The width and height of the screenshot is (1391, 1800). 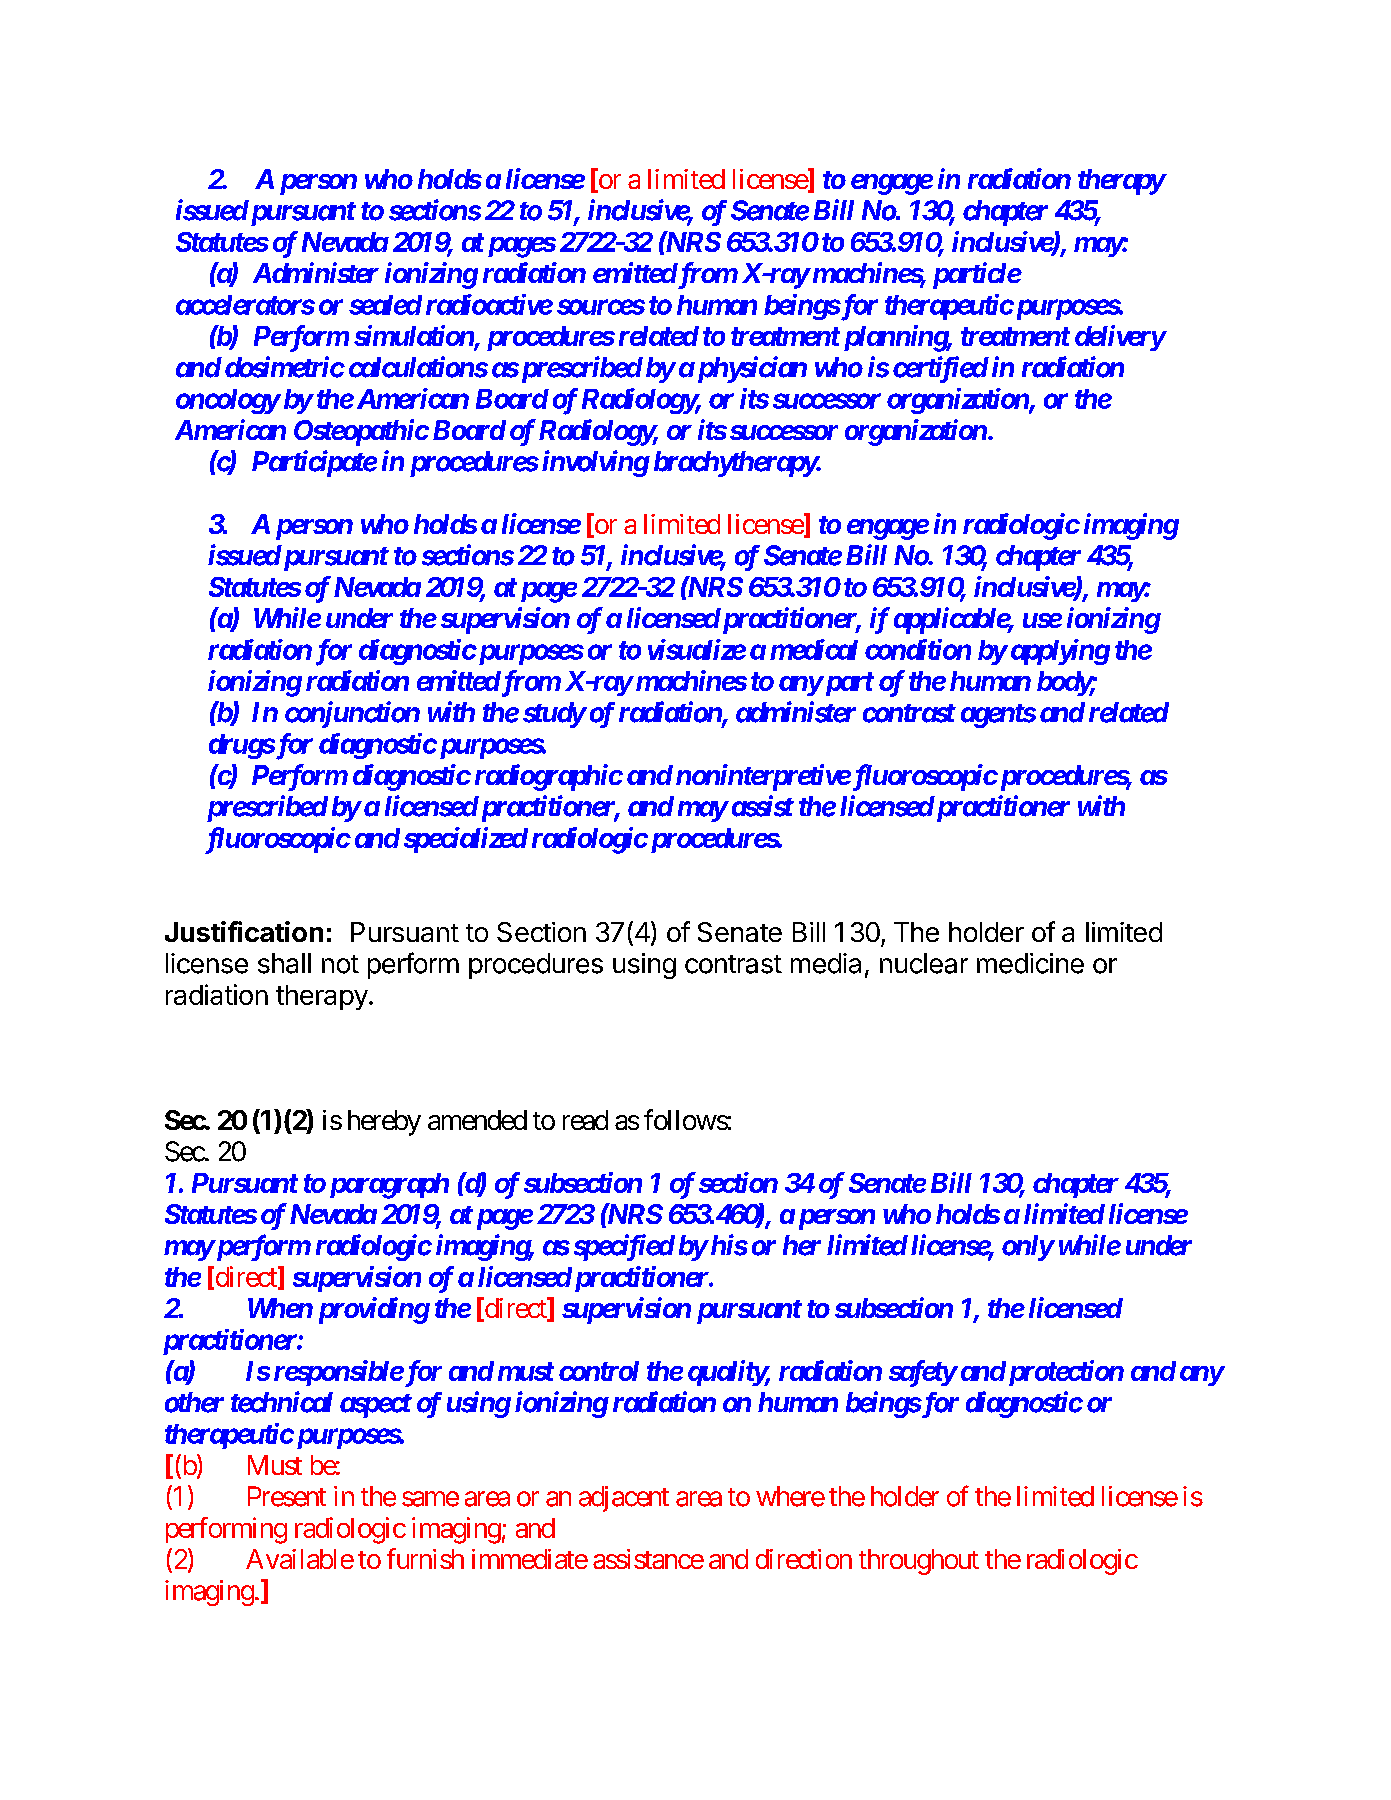 I want to click on conjunction, so click(x=352, y=714).
